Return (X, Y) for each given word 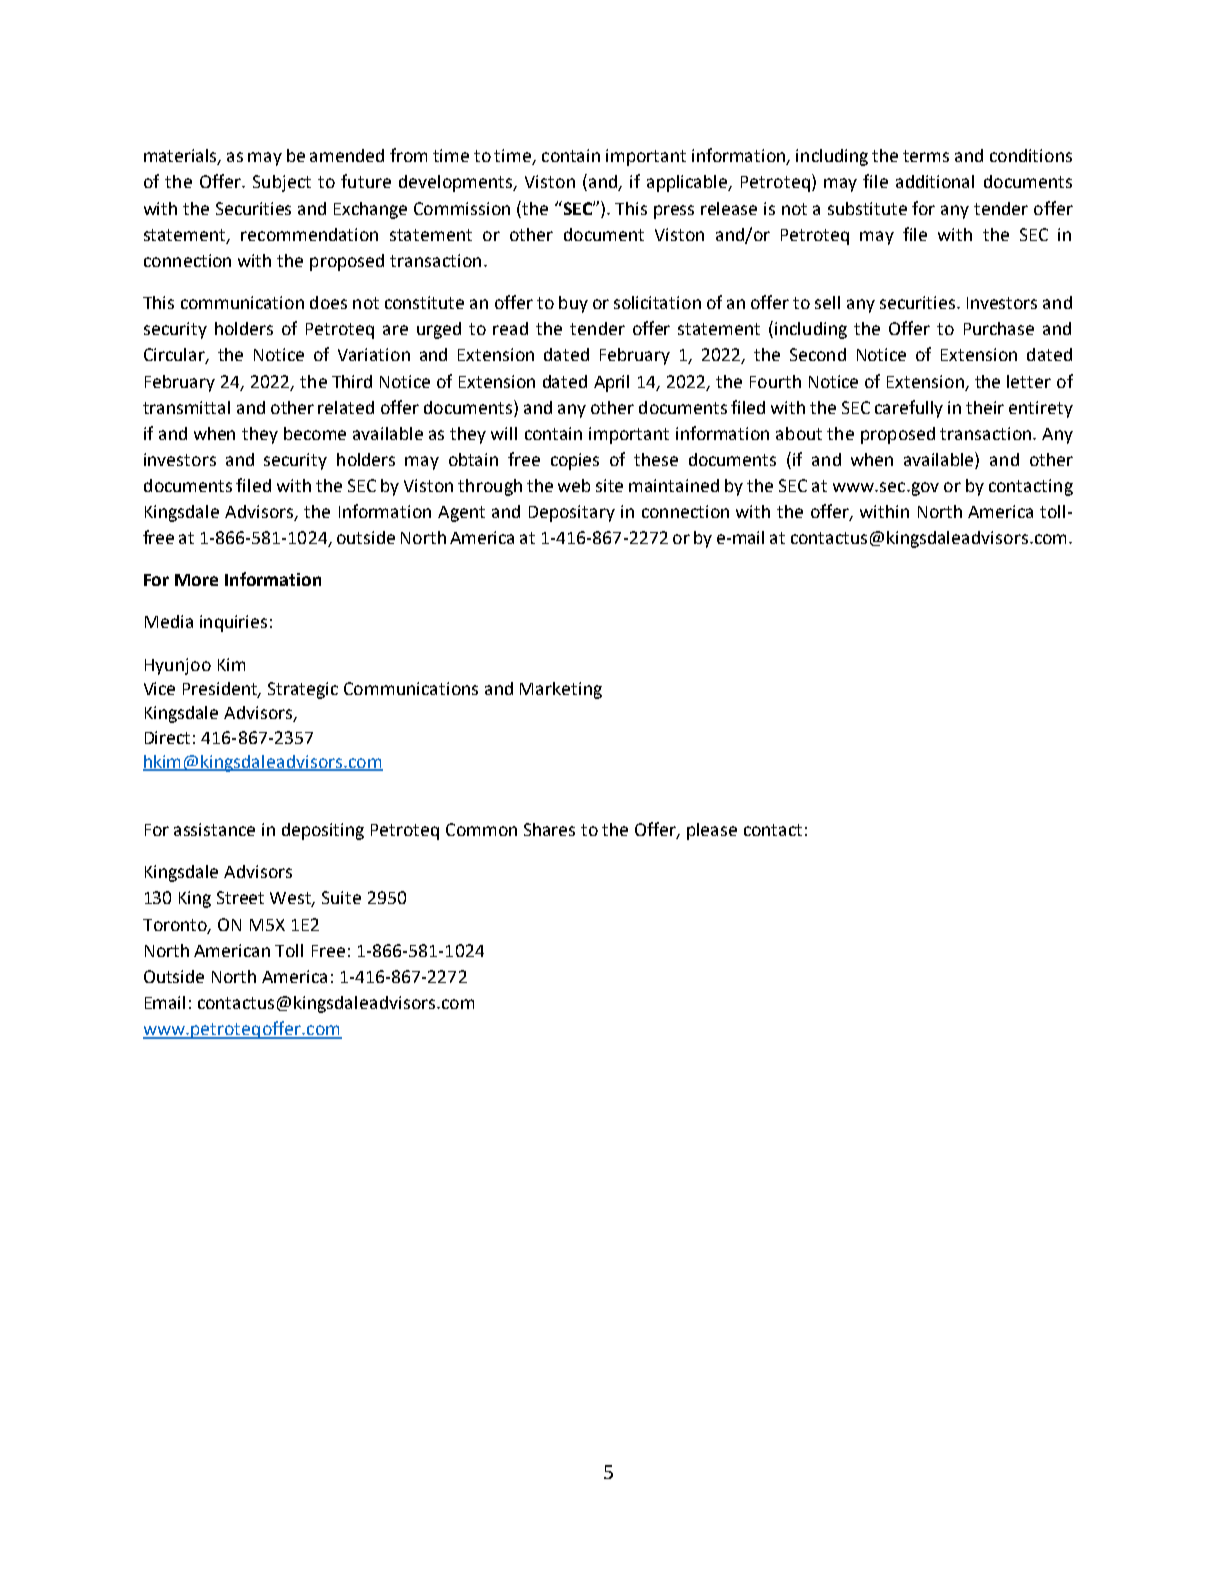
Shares (549, 829)
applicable (688, 183)
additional (935, 181)
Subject (282, 183)
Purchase (999, 328)
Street (240, 897)
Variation (374, 354)
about (799, 433)
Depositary (572, 513)
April (611, 383)
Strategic (303, 690)
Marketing (561, 690)
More (196, 580)
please (712, 831)
